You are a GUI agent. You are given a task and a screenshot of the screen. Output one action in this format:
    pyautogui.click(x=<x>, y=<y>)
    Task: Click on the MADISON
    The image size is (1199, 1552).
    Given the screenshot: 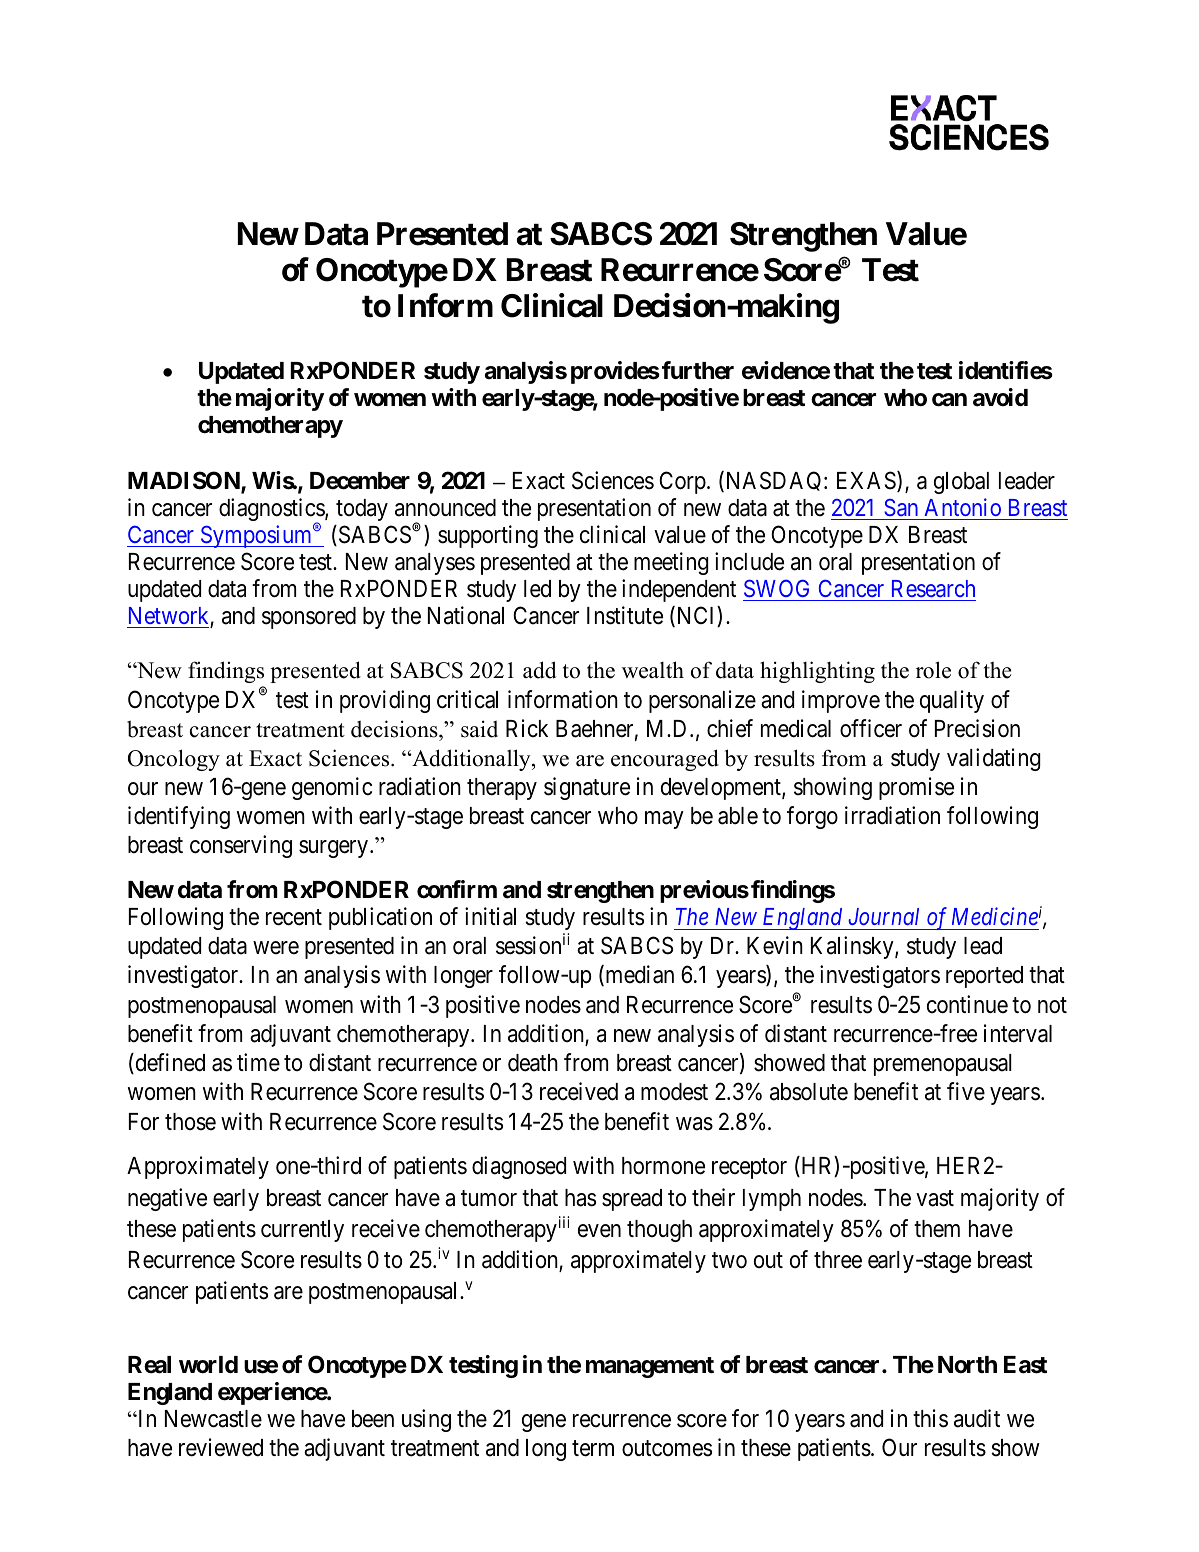 What is the action you would take?
    pyautogui.click(x=185, y=481)
